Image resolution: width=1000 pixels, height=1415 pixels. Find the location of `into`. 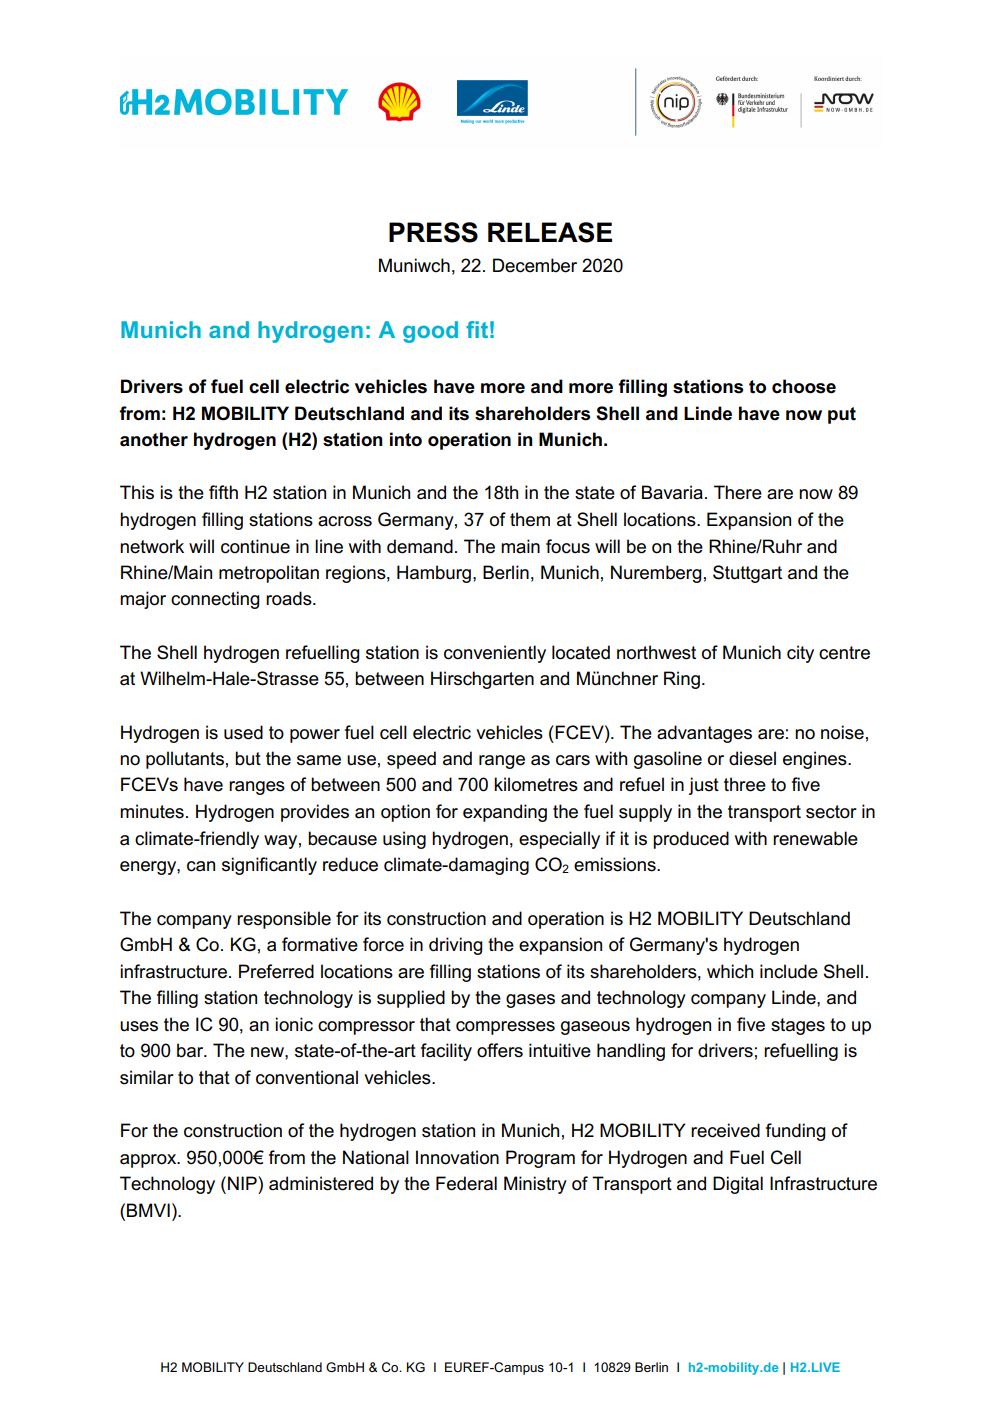

into is located at coordinates (406, 439).
